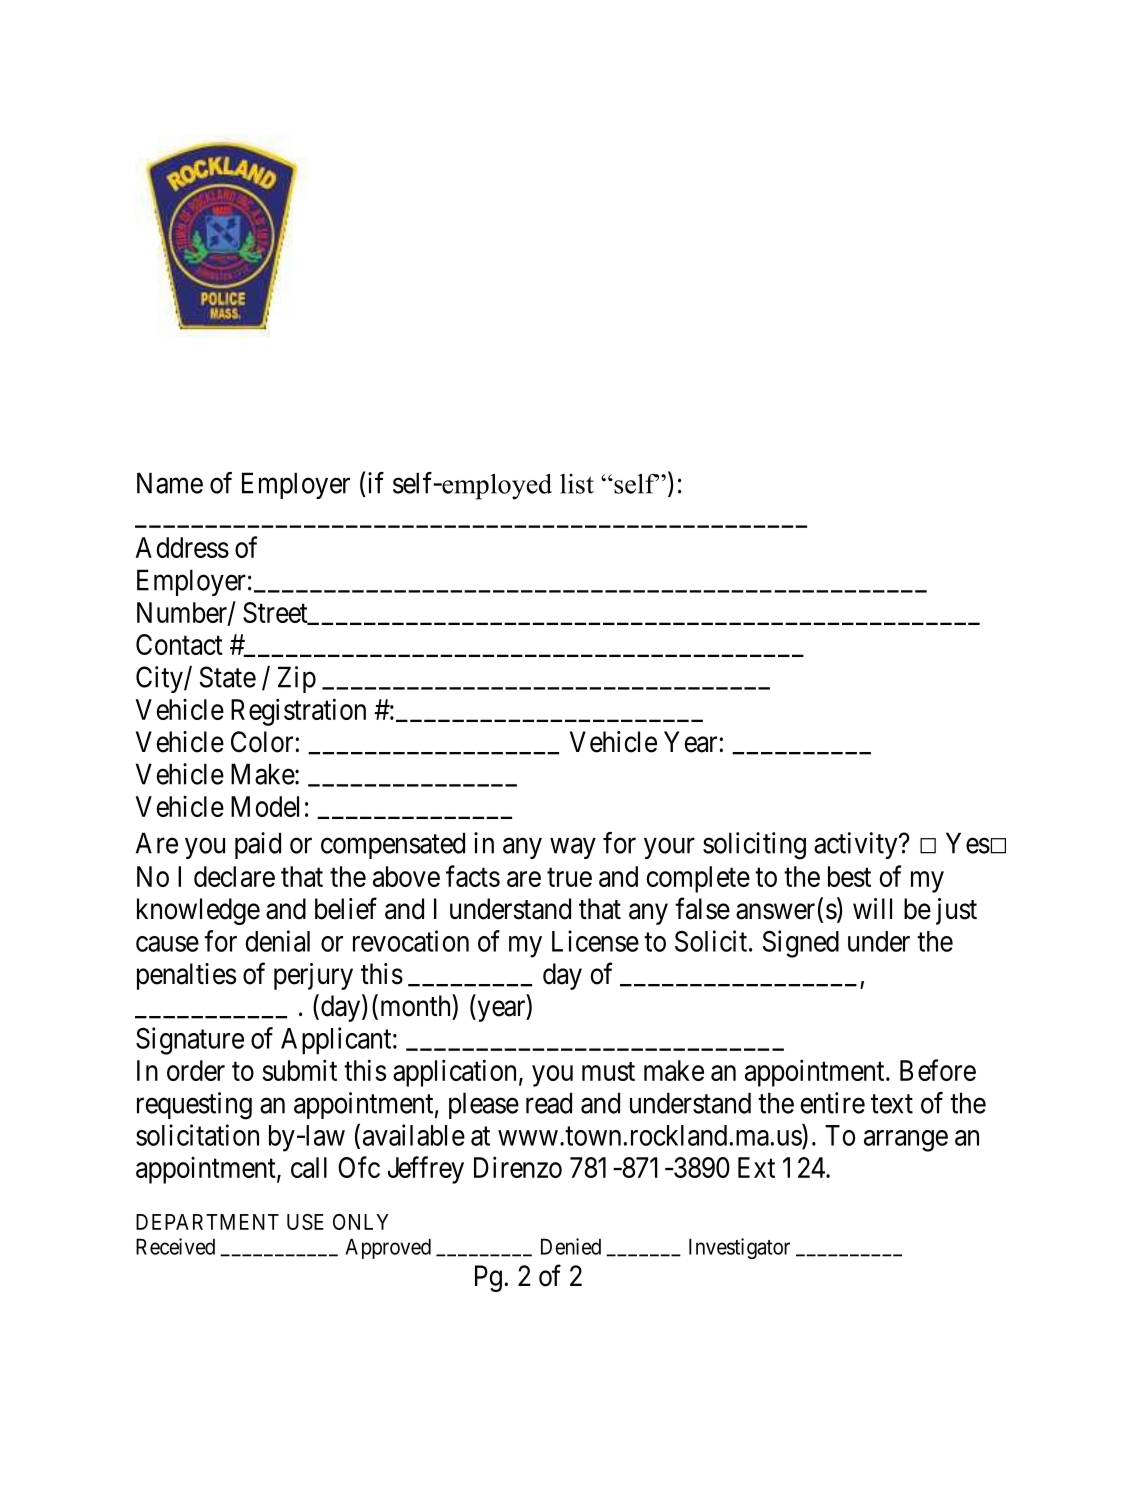  I want to click on list, so click(577, 484).
